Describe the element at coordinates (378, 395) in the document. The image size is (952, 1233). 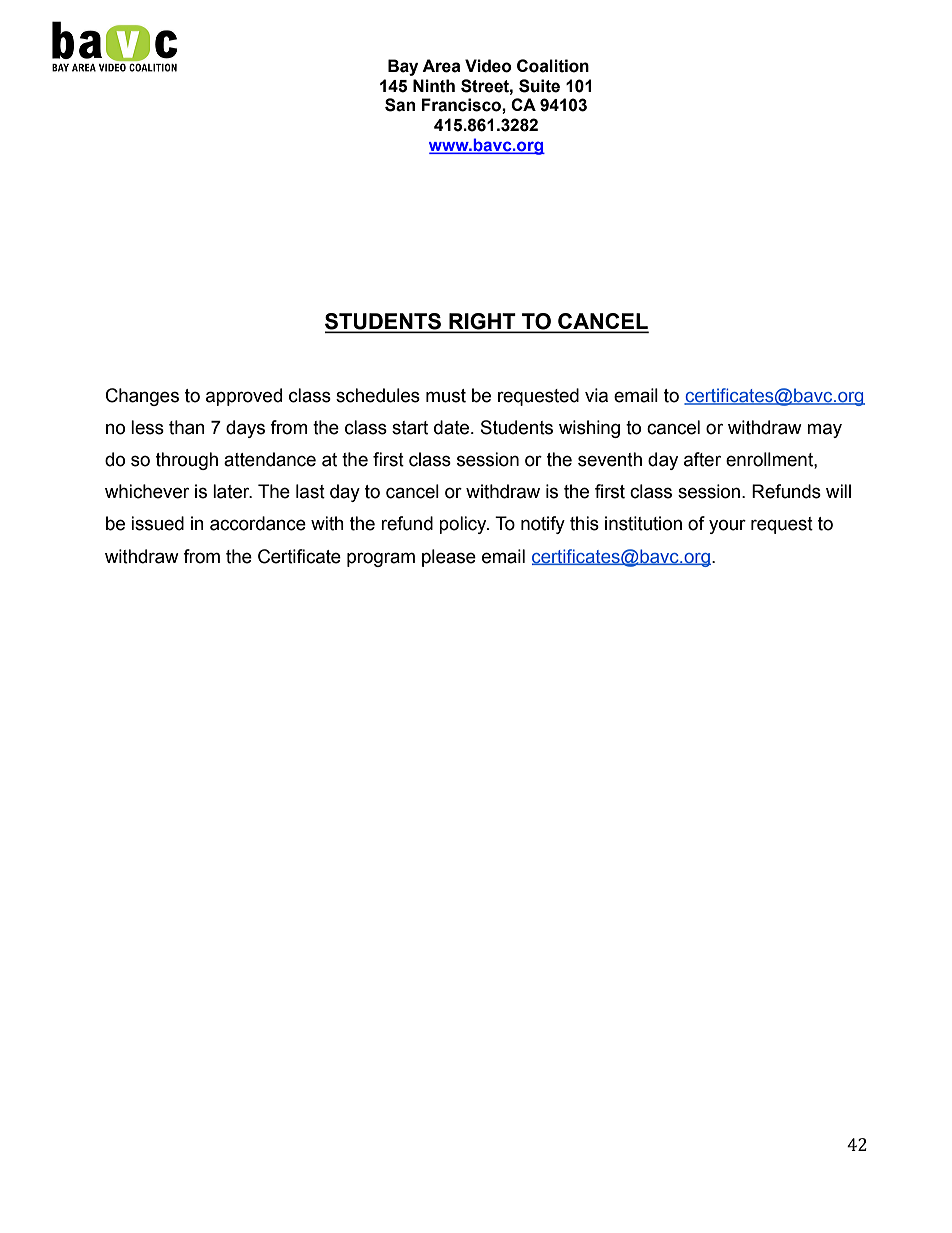
I see `schedules` at that location.
